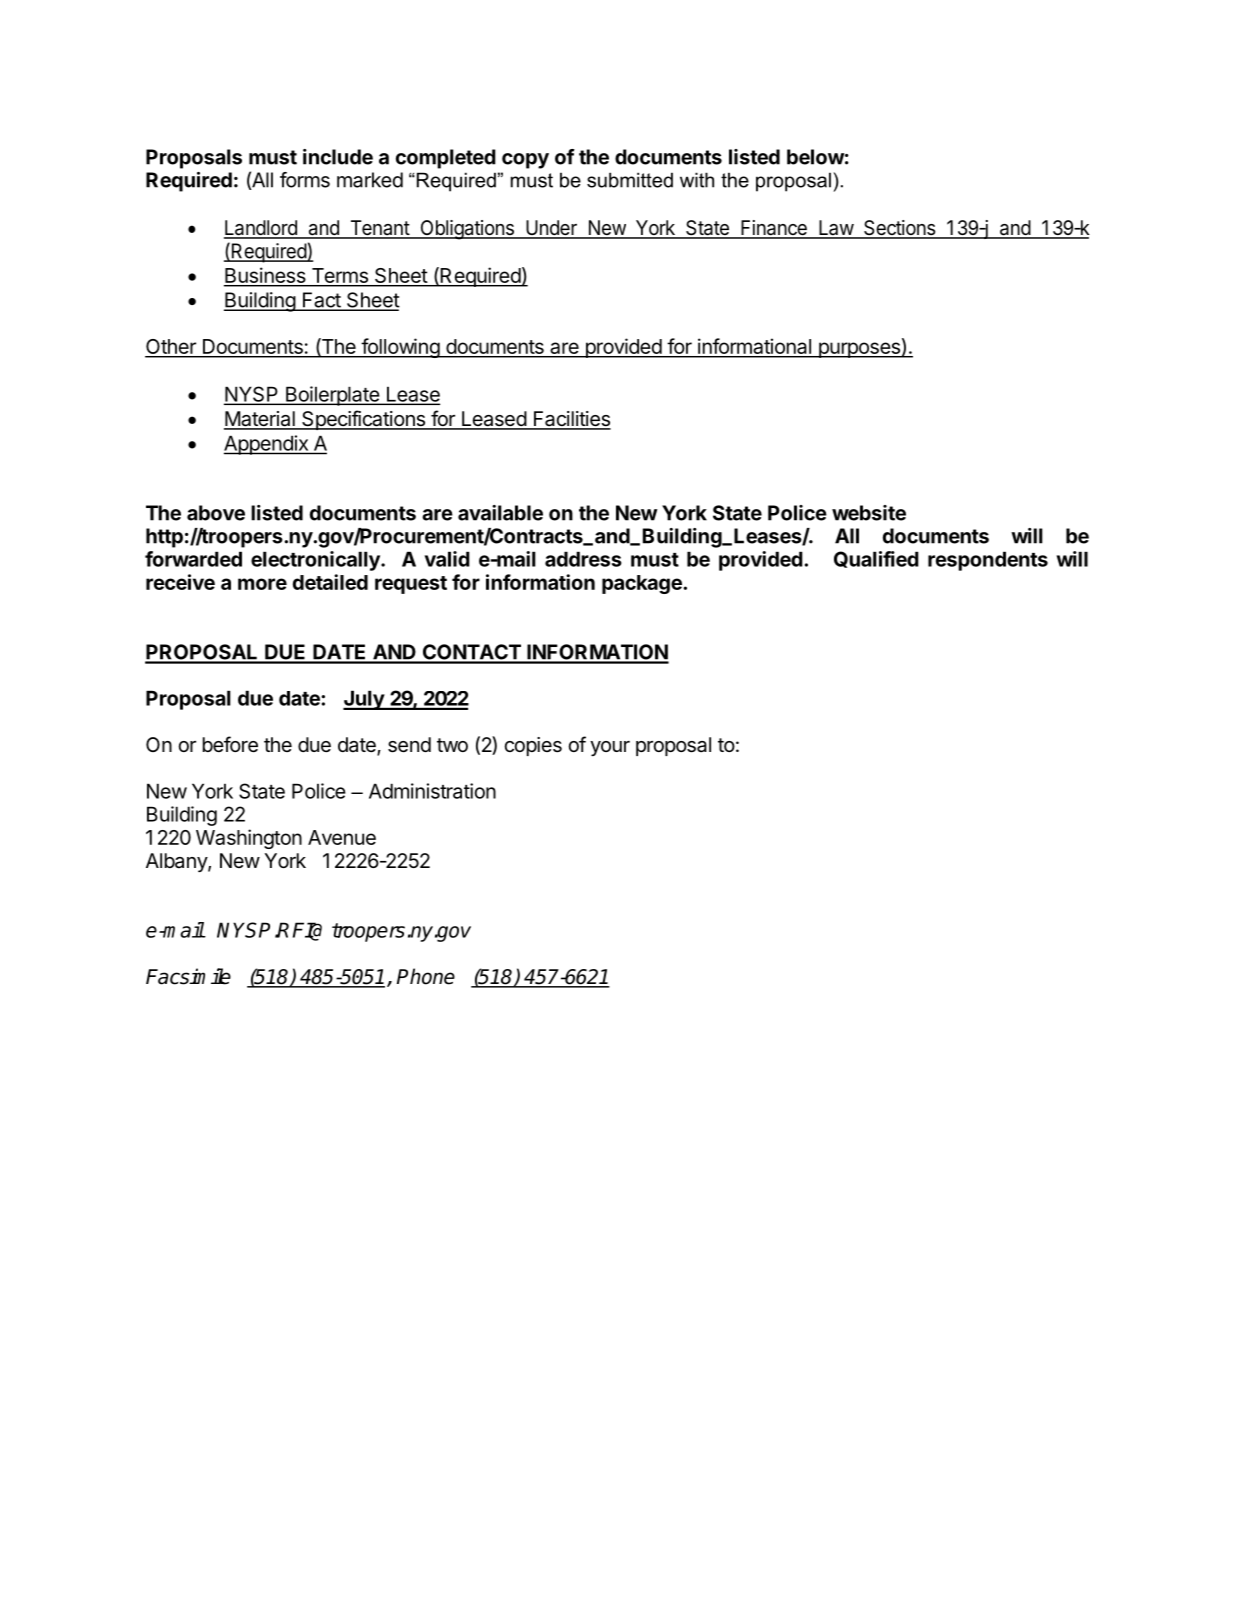  What do you see at coordinates (630, 180) in the image?
I see `submitted` at bounding box center [630, 180].
